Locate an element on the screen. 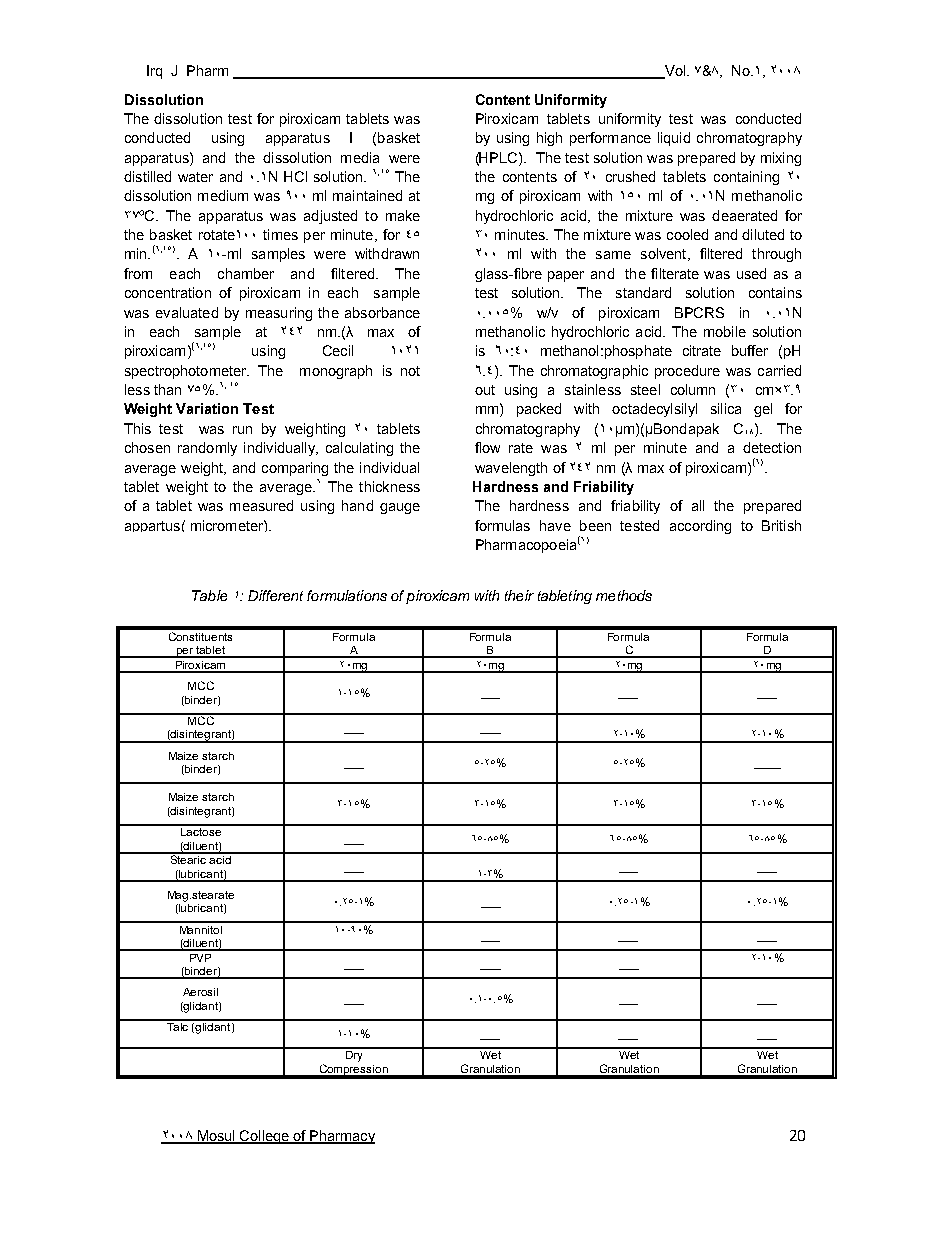 The image size is (952, 1233). gauge is located at coordinates (400, 508).
